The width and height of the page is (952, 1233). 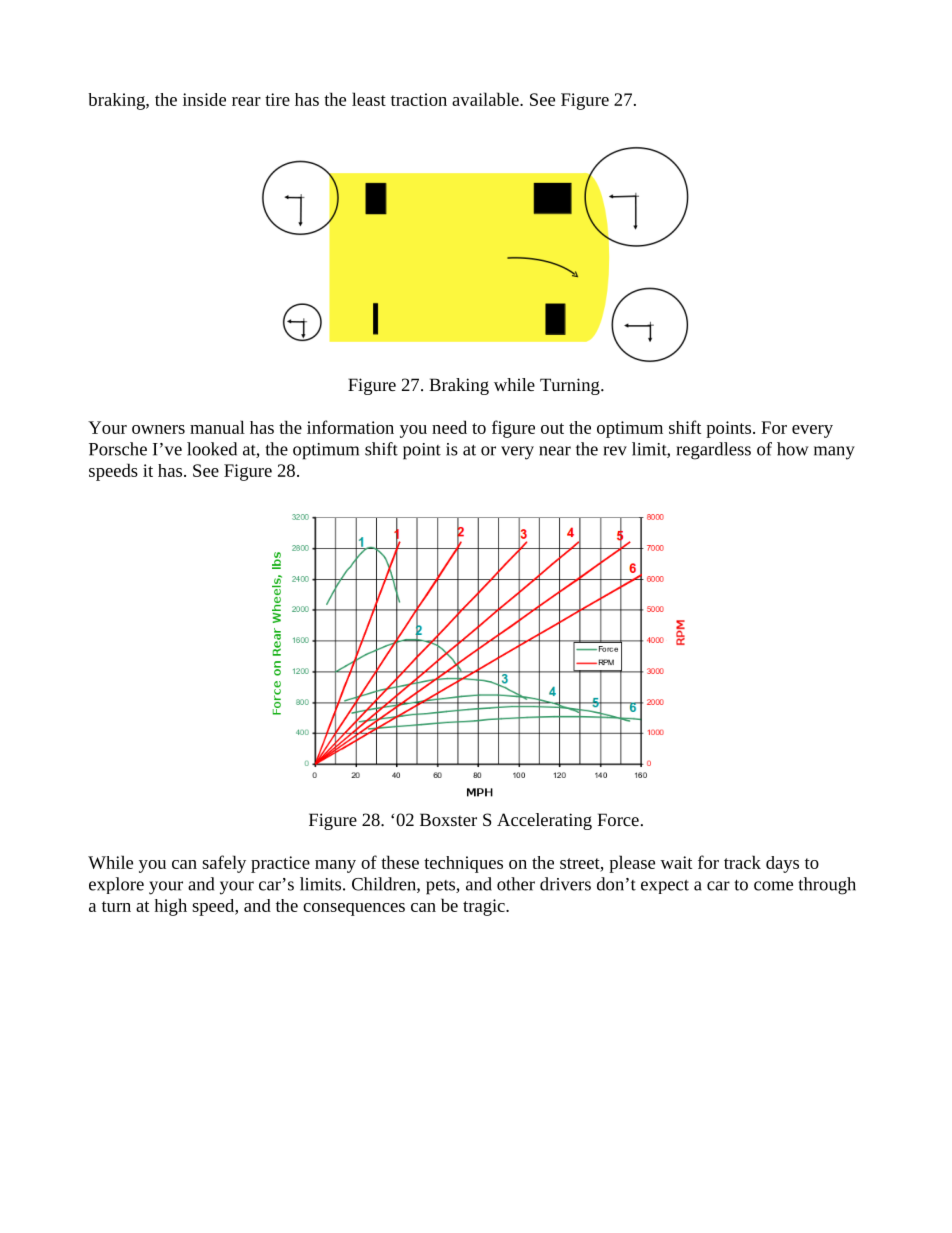 I want to click on traction, so click(x=419, y=99).
